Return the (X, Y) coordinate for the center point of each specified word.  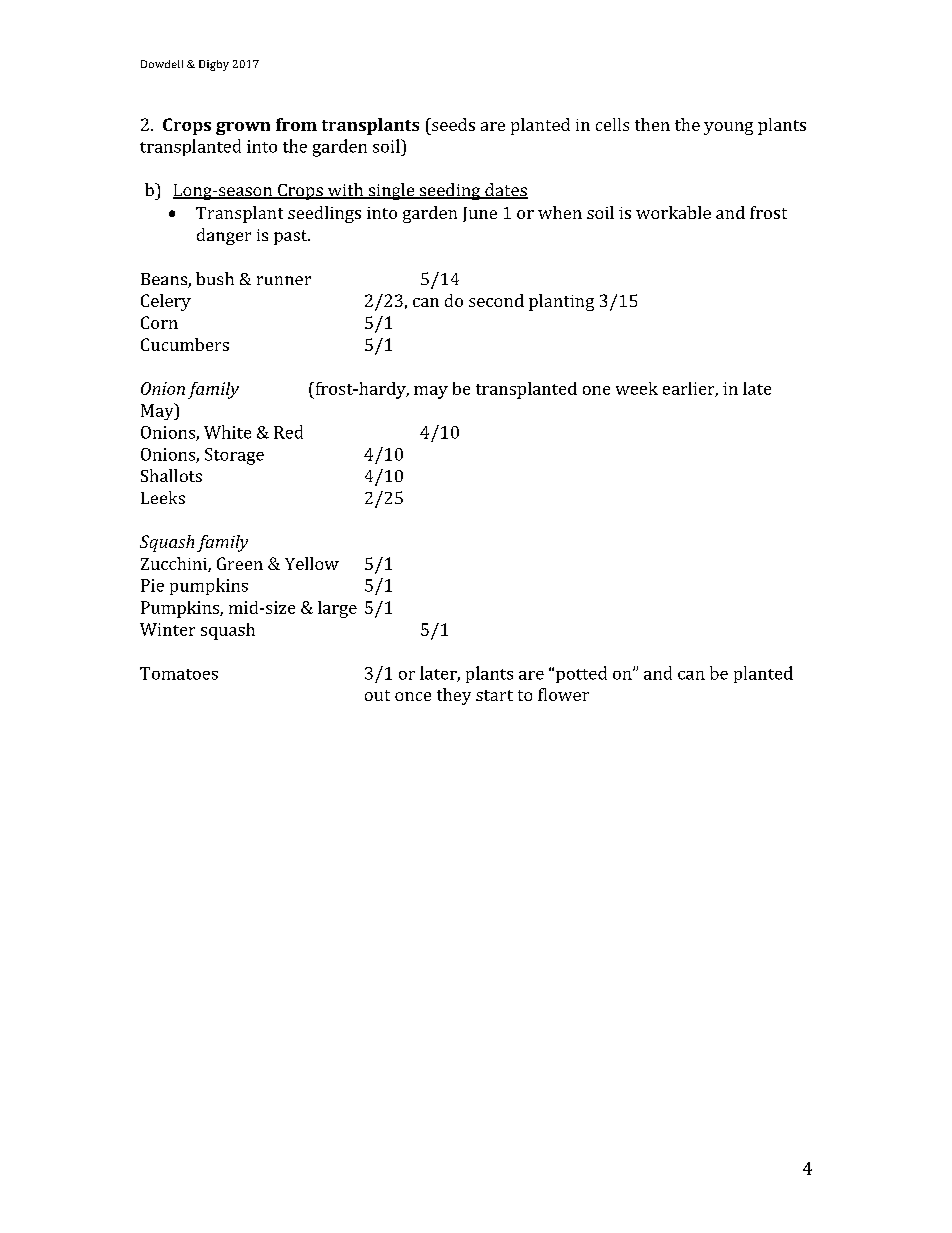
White (227, 432)
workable (673, 212)
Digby (214, 65)
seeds (452, 124)
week (637, 388)
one (596, 390)
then (652, 124)
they (454, 696)
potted (581, 674)
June (480, 214)
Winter (167, 629)
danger (224, 236)
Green (240, 563)
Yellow (312, 563)
